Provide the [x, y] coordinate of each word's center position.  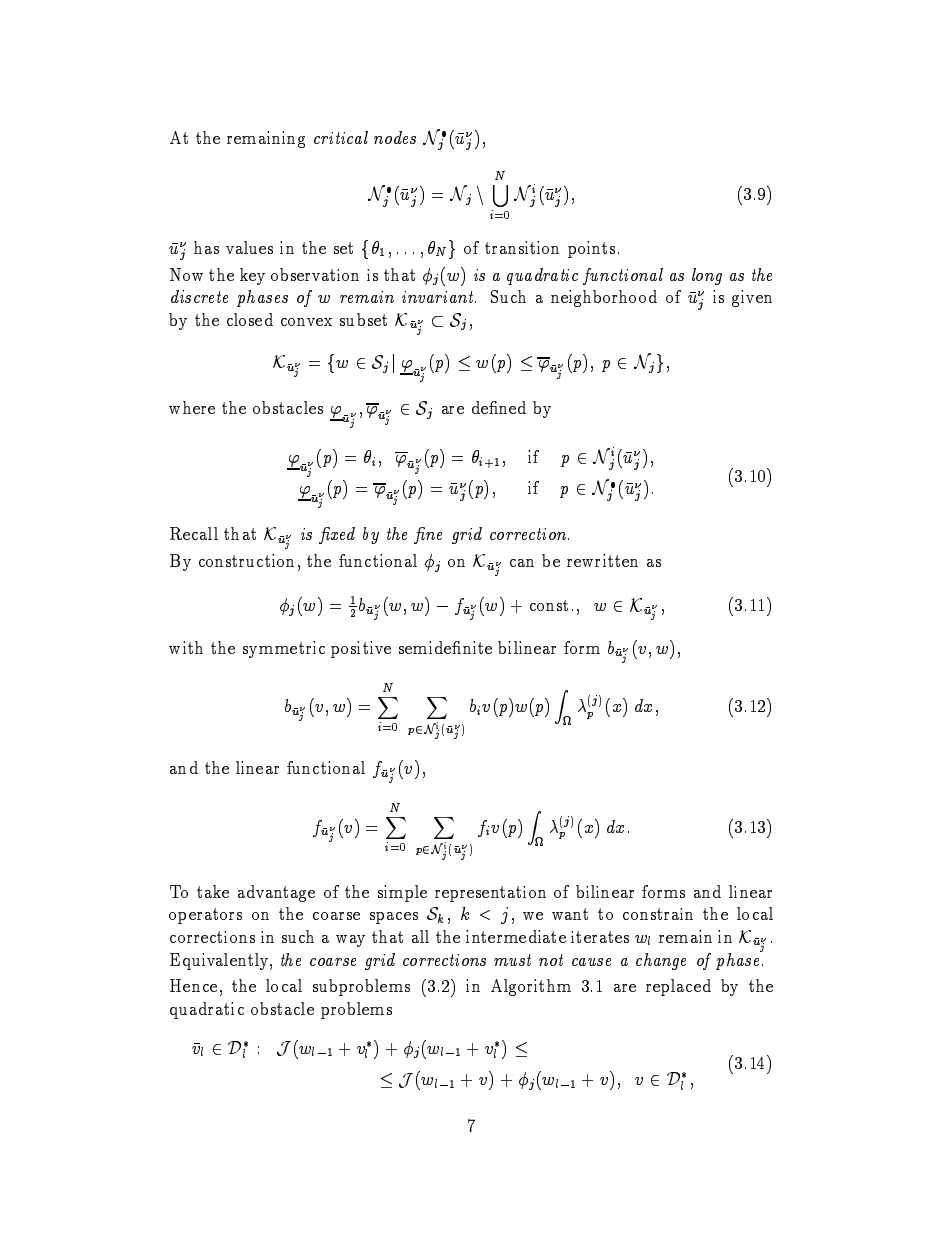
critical [341, 137]
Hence [193, 985]
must [512, 960]
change [661, 961]
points [591, 249]
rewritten [602, 560]
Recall [194, 533]
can [522, 563]
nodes [395, 137]
